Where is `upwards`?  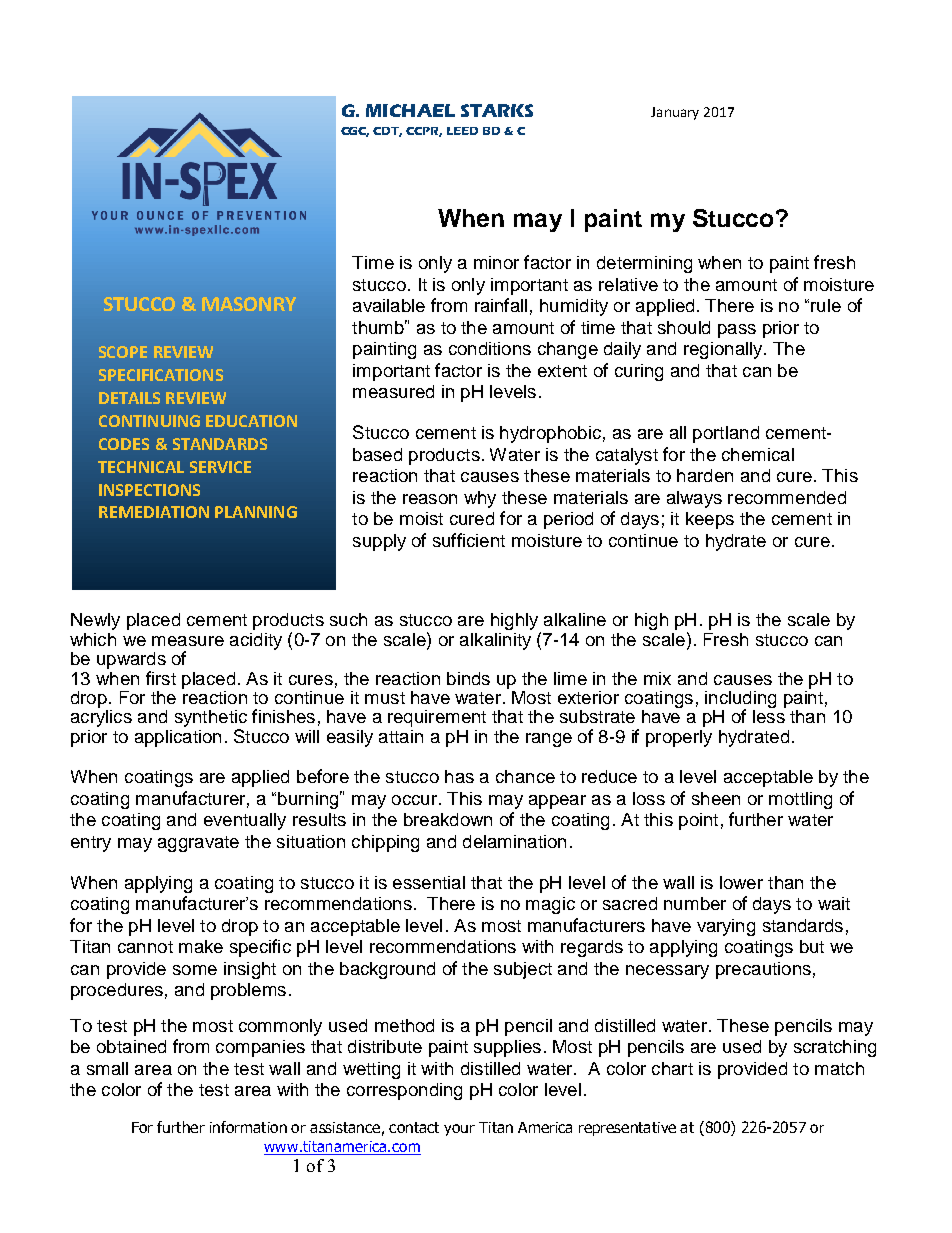 upwards is located at coordinates (131, 662).
